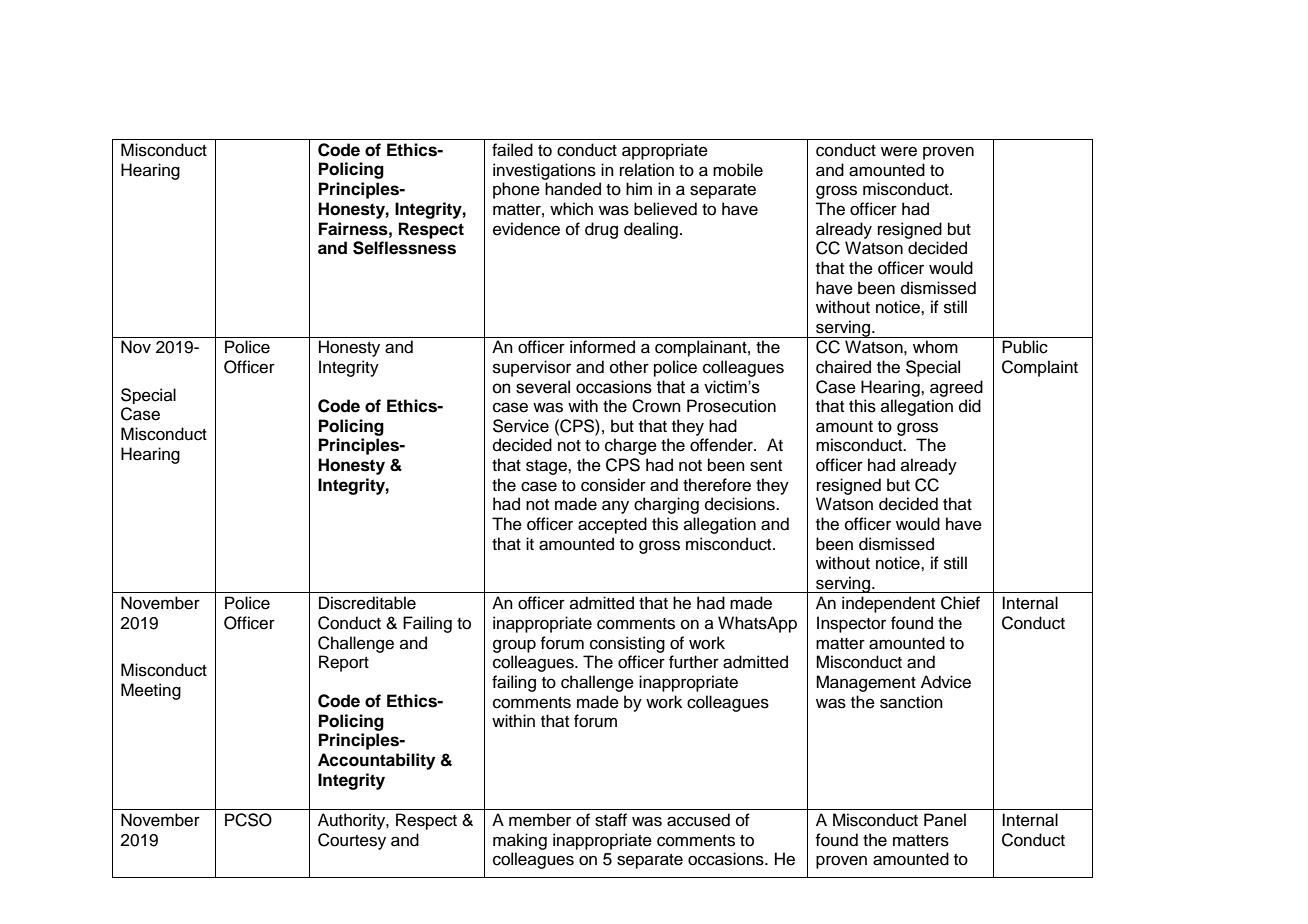 This screenshot has height=924, width=1308. Describe the element at coordinates (544, 171) in the screenshot. I see `investigations` at that location.
